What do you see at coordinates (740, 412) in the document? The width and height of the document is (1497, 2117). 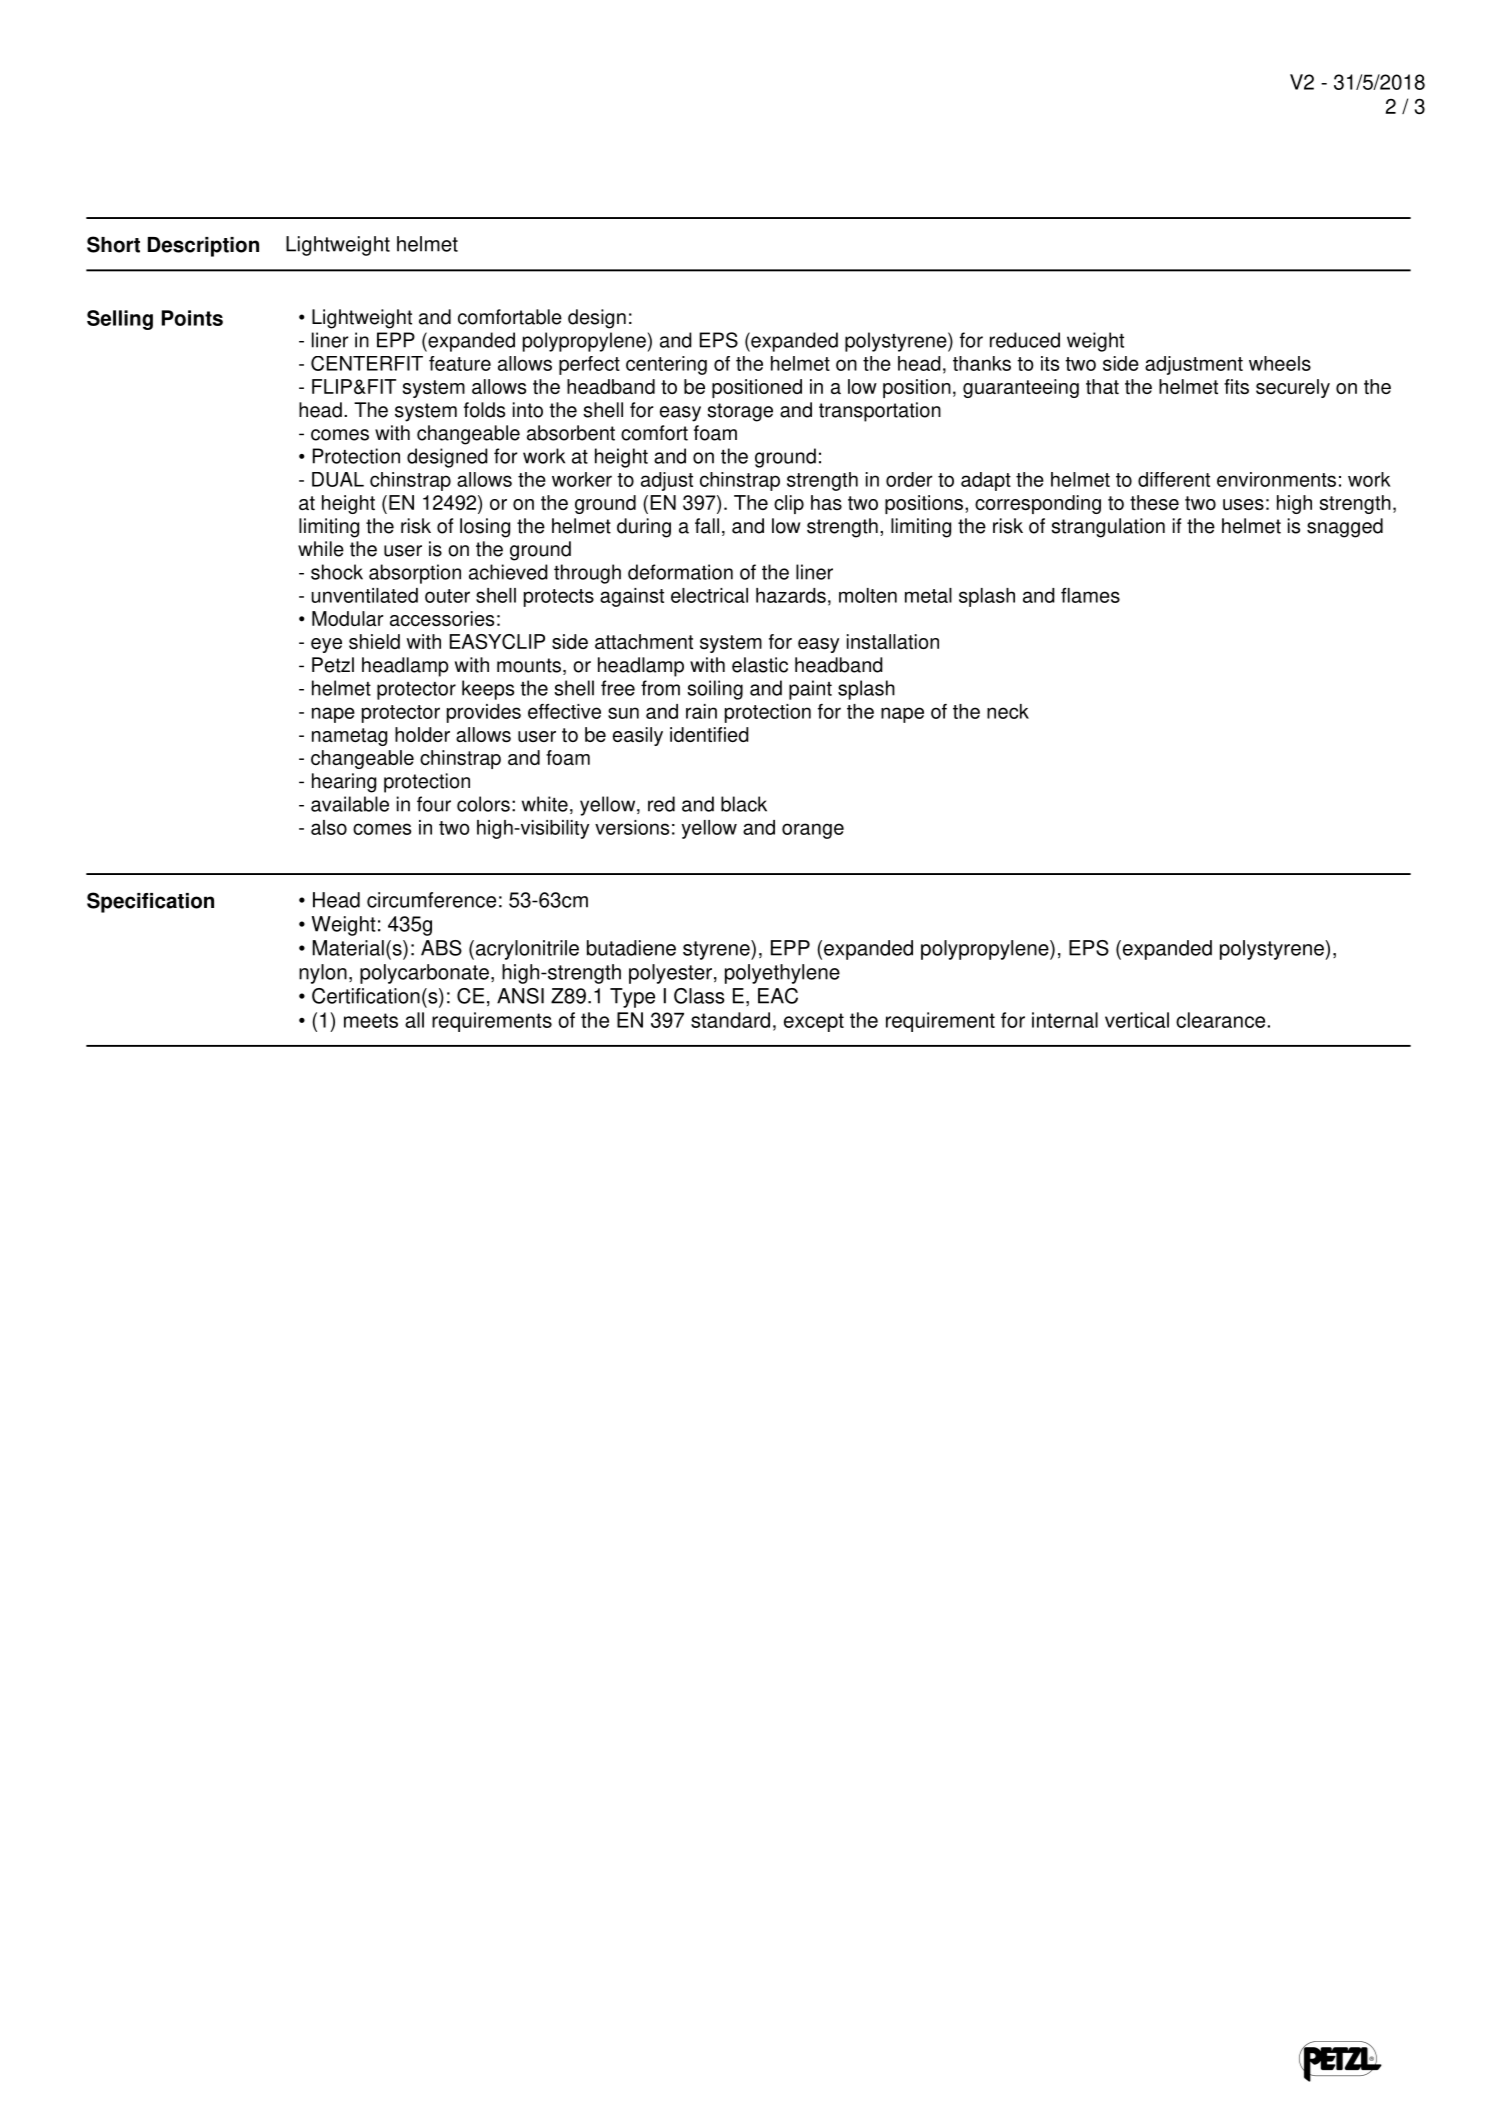 I see `storage` at bounding box center [740, 412].
